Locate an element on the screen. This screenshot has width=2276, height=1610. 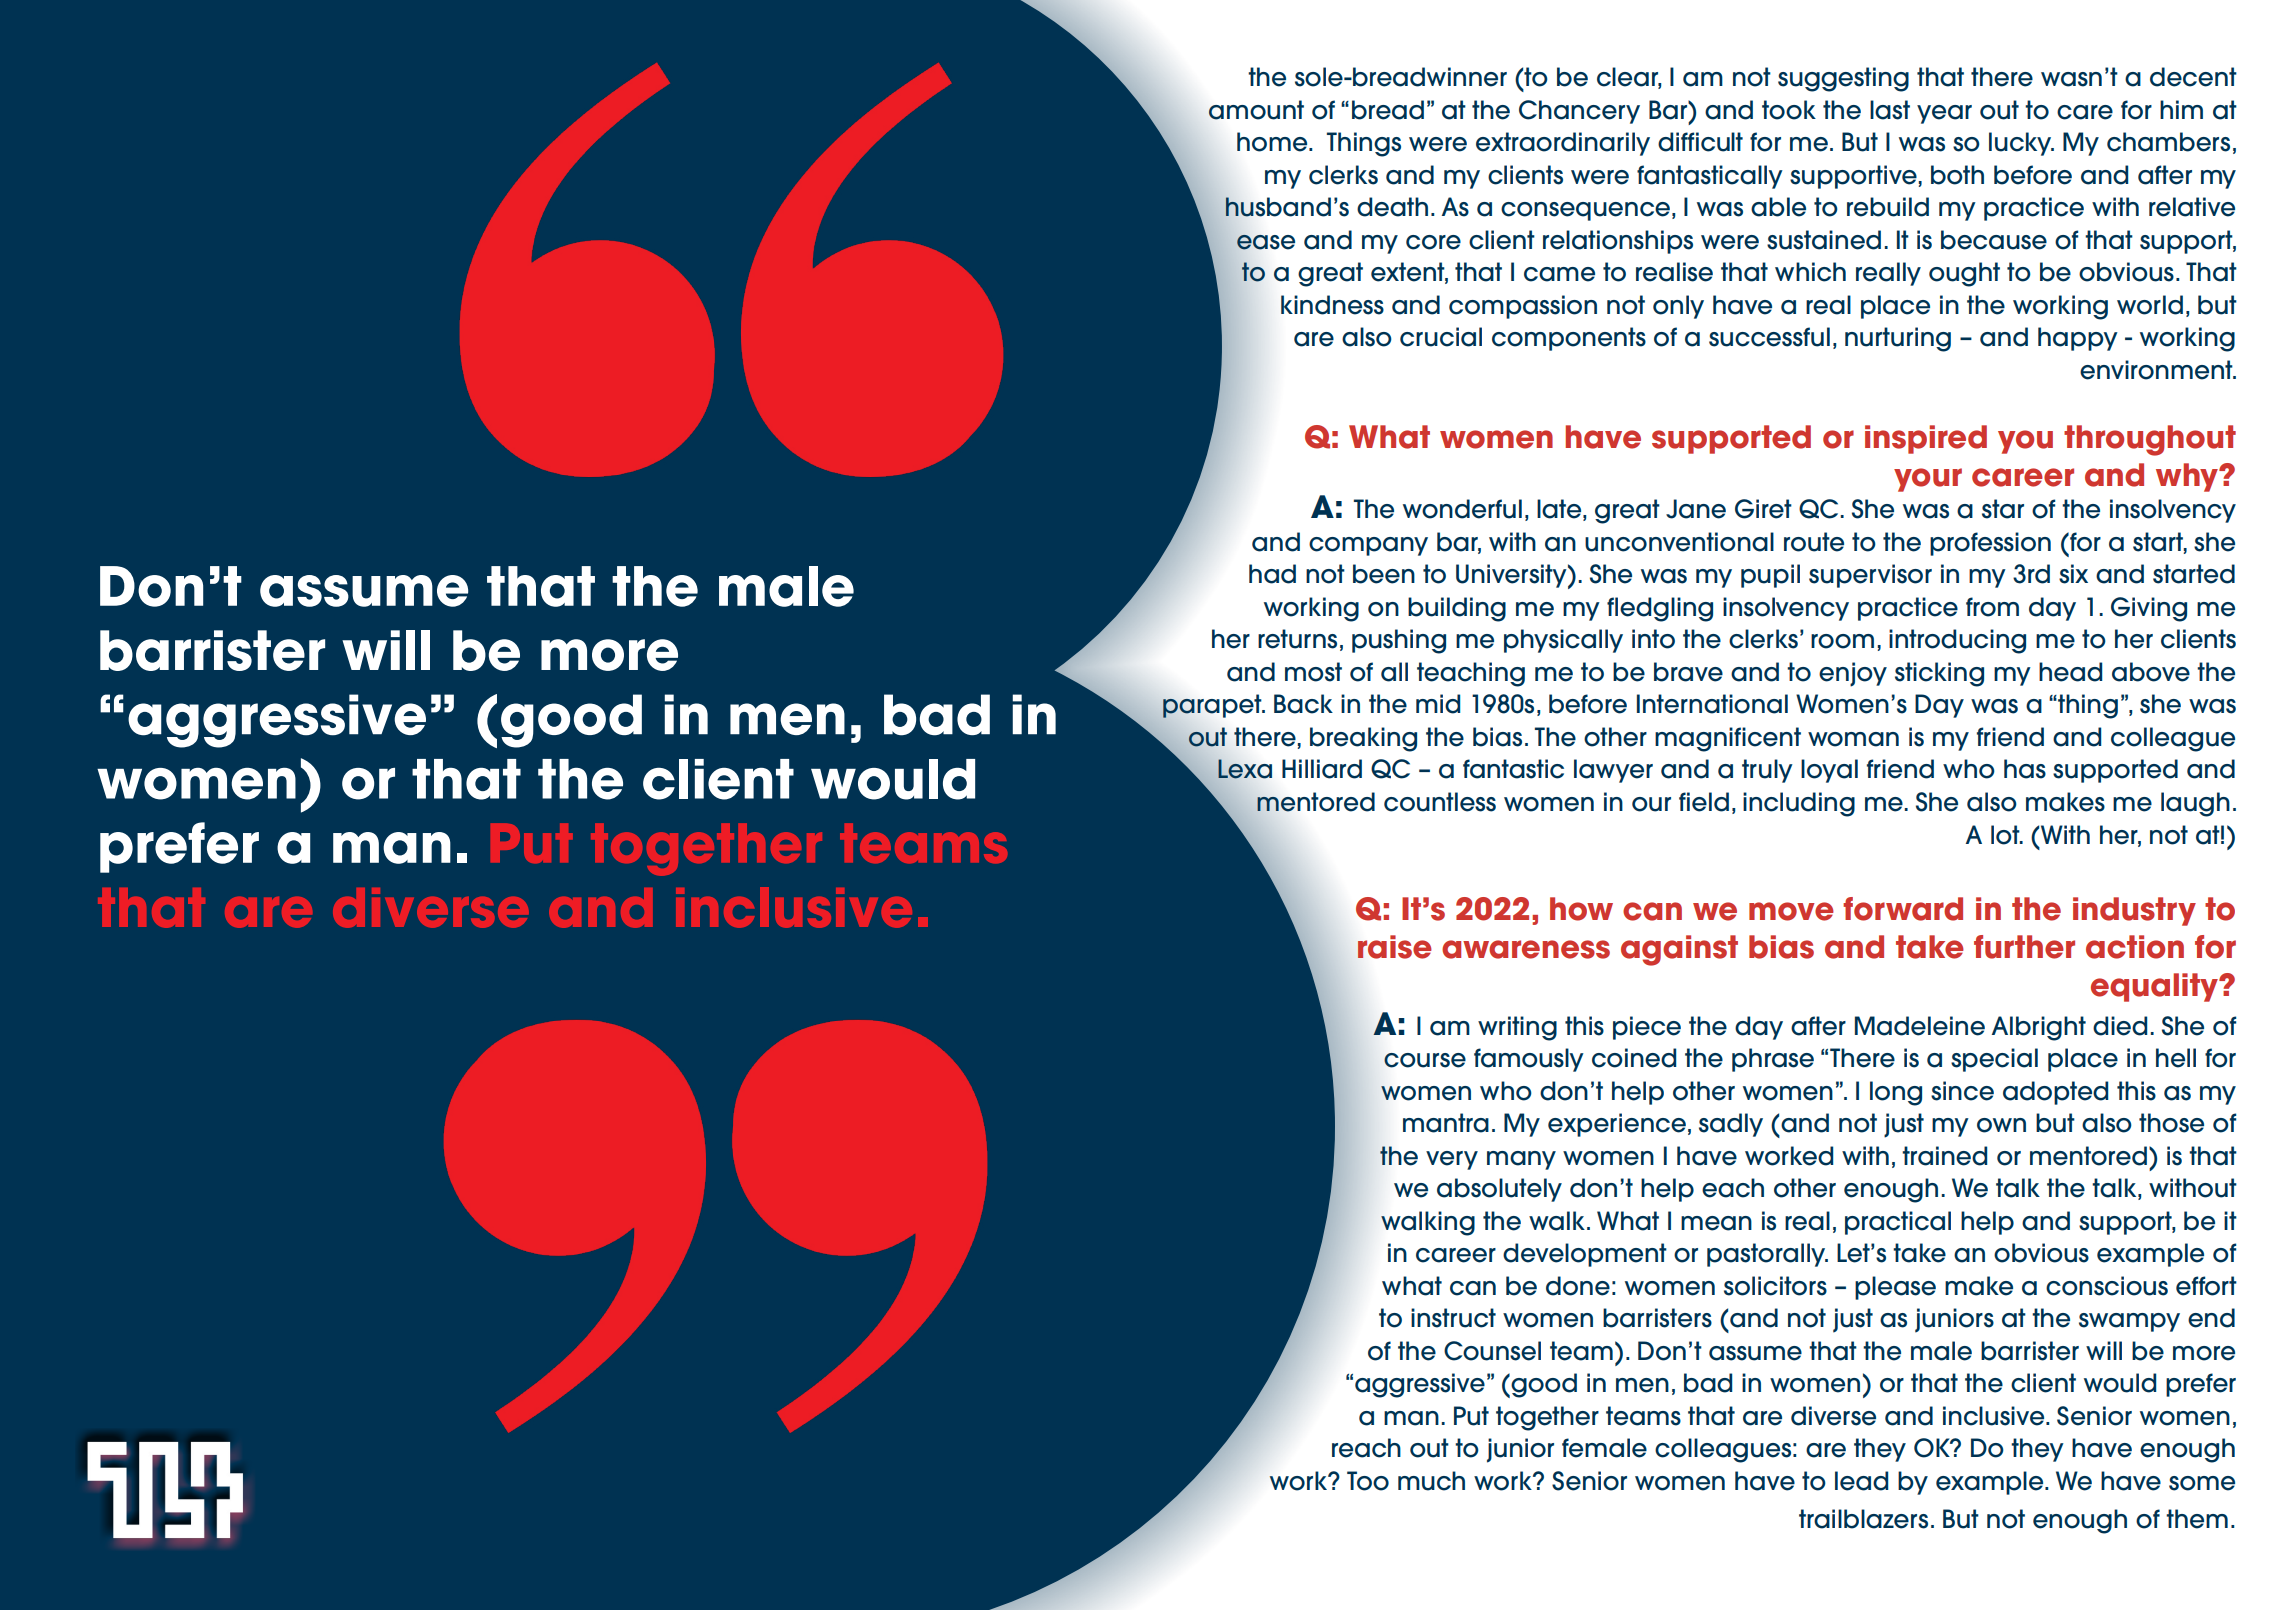
difficult is located at coordinates (1700, 142).
